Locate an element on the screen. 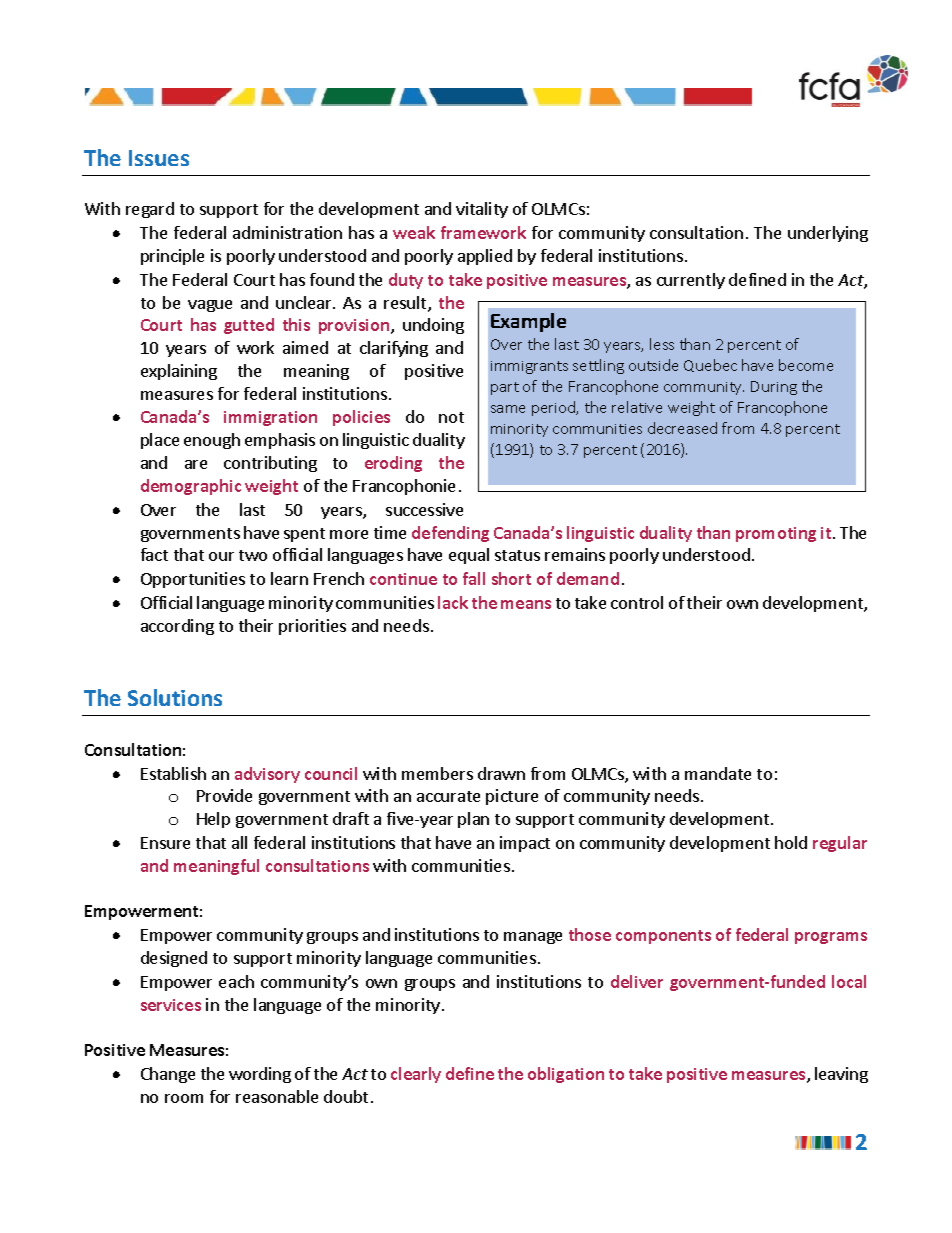 This screenshot has height=1233, width=952. immigration is located at coordinates (270, 418).
